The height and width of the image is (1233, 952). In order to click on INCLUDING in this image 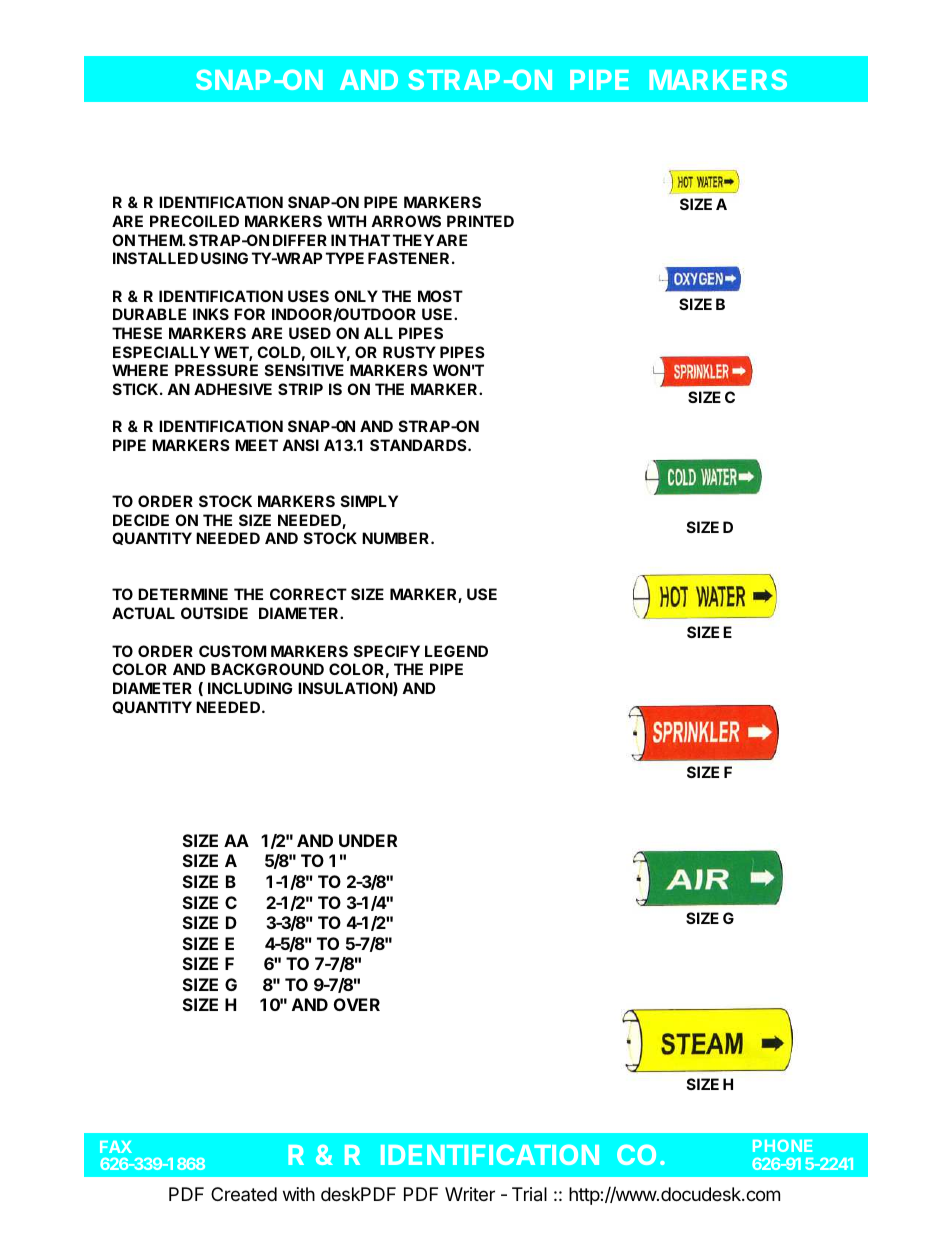, I will do `click(250, 688)`.
